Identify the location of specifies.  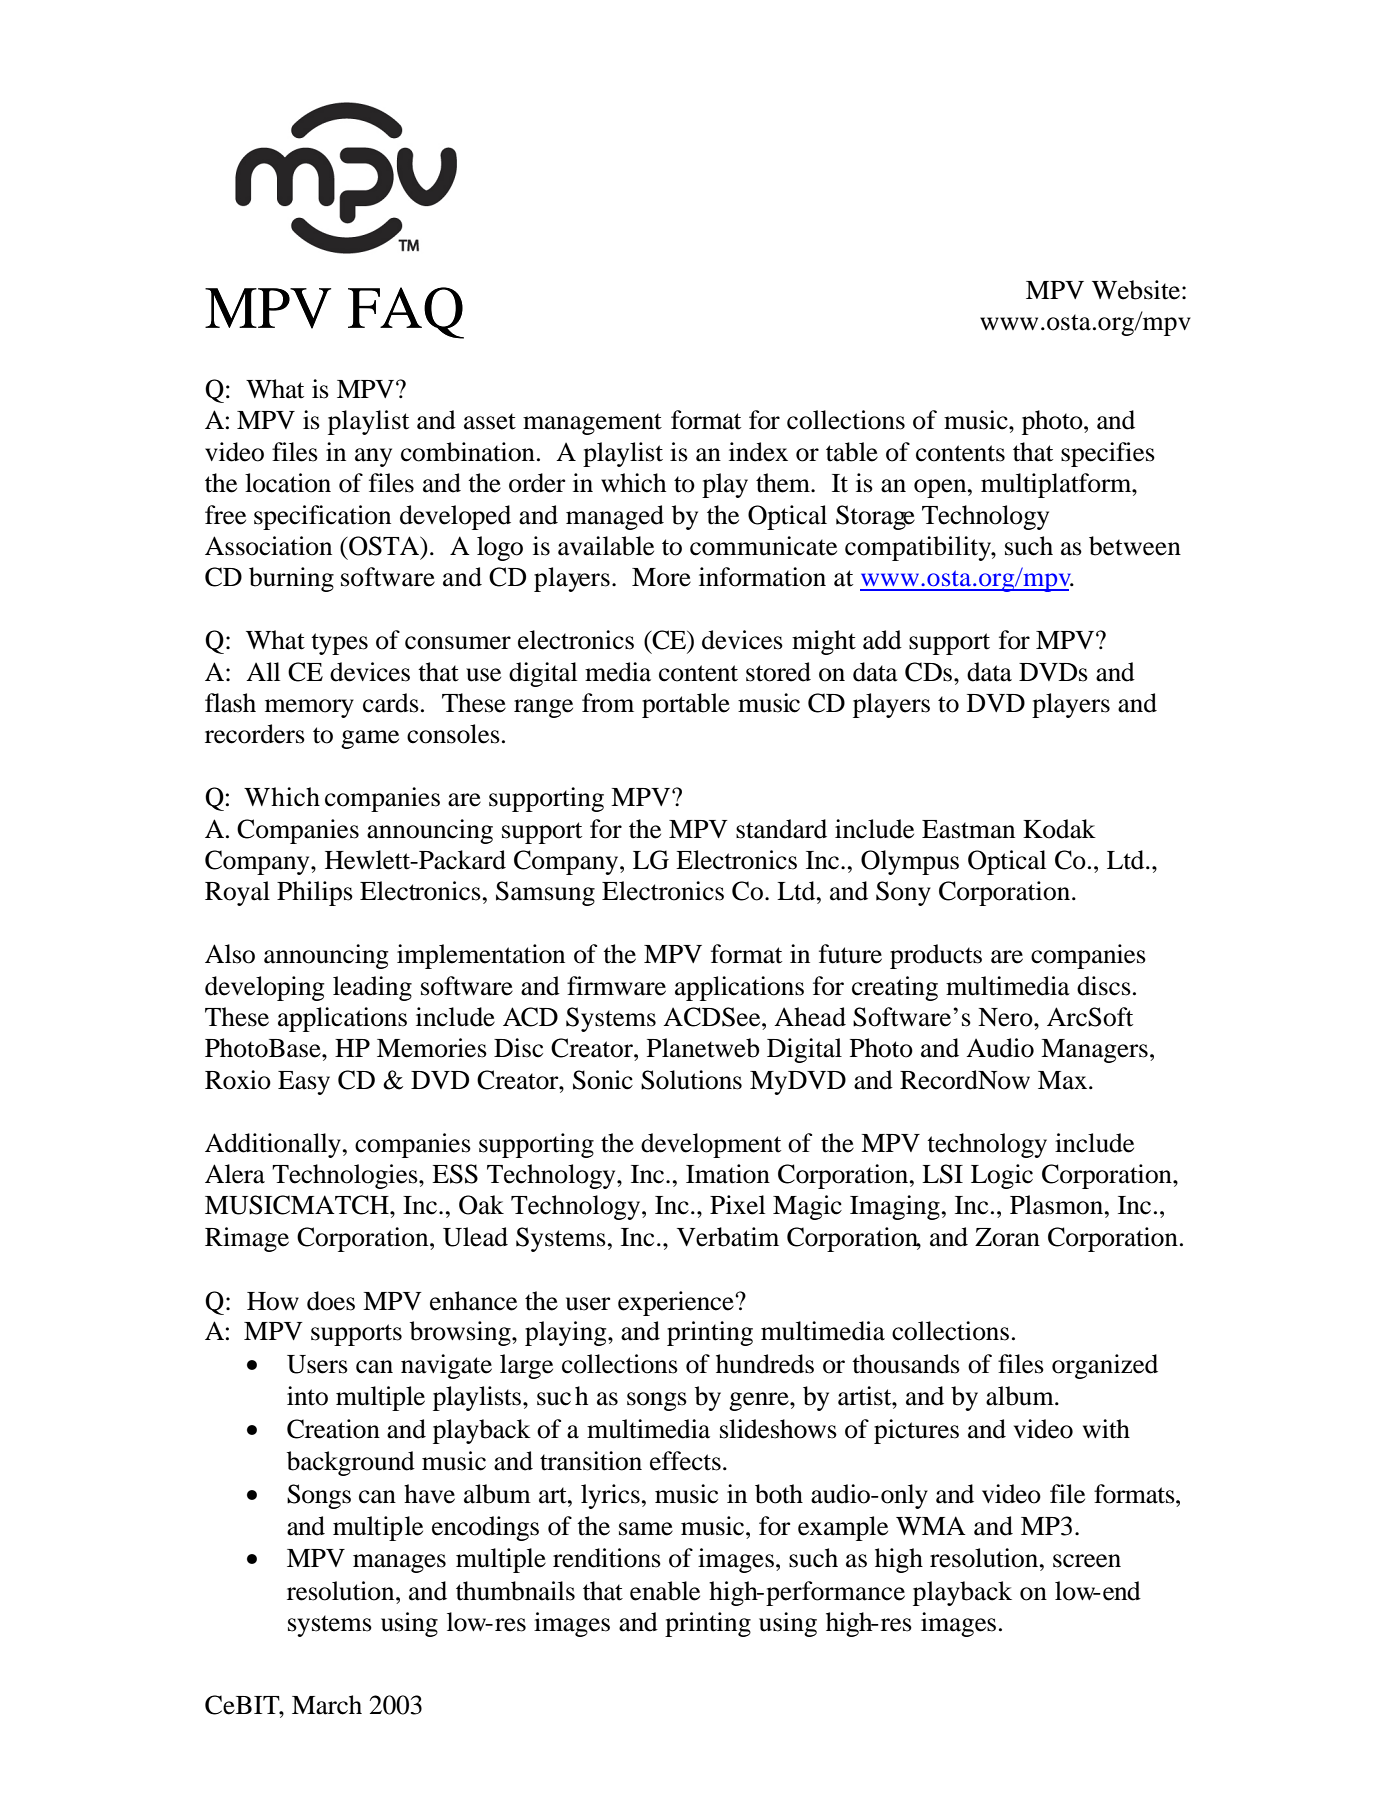
(1108, 454).
